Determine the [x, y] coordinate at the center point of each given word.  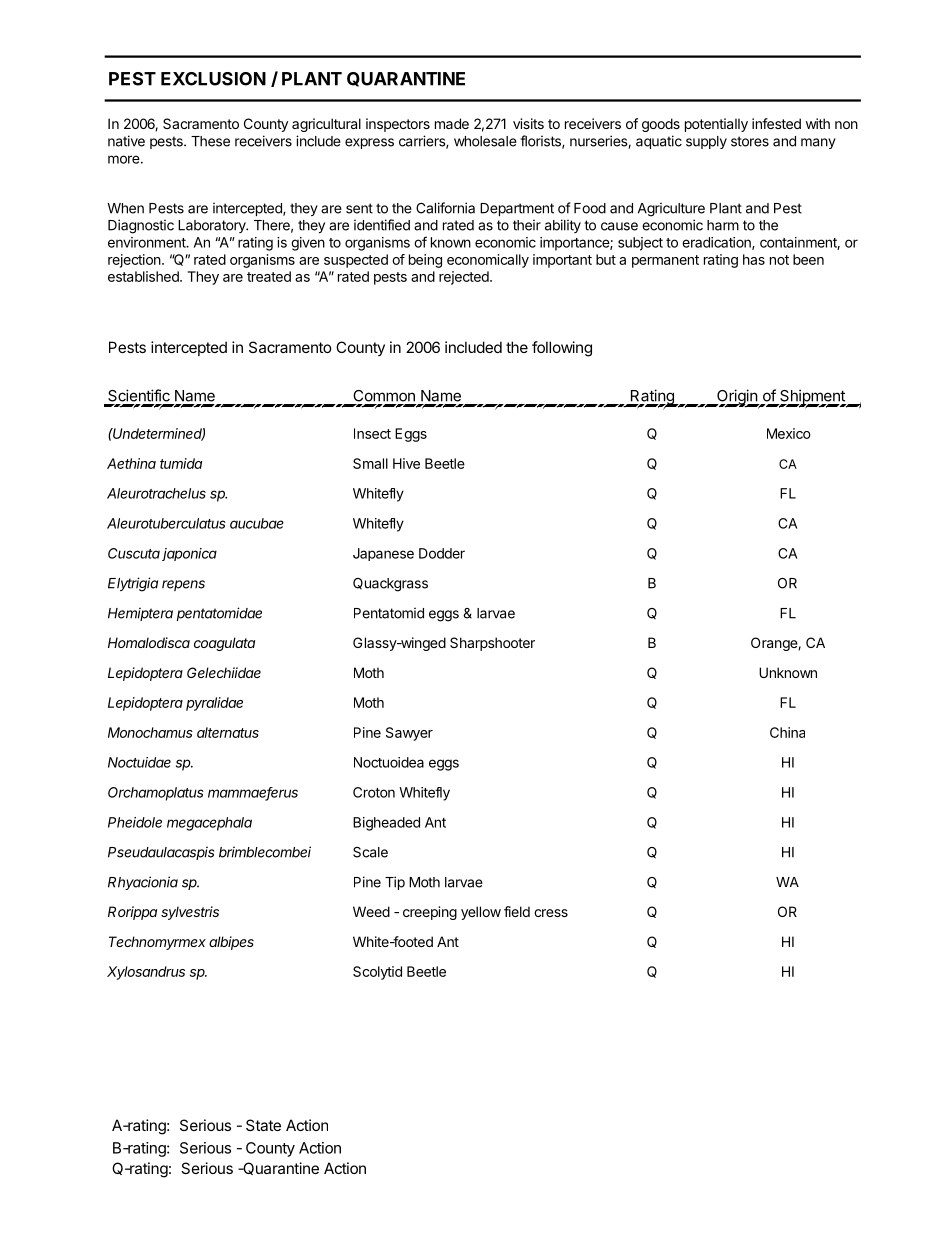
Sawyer [409, 734]
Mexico [789, 433]
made [452, 123]
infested [776, 123]
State [263, 1125]
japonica [189, 554]
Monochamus [150, 732]
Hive [406, 463]
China [787, 732]
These [210, 141]
